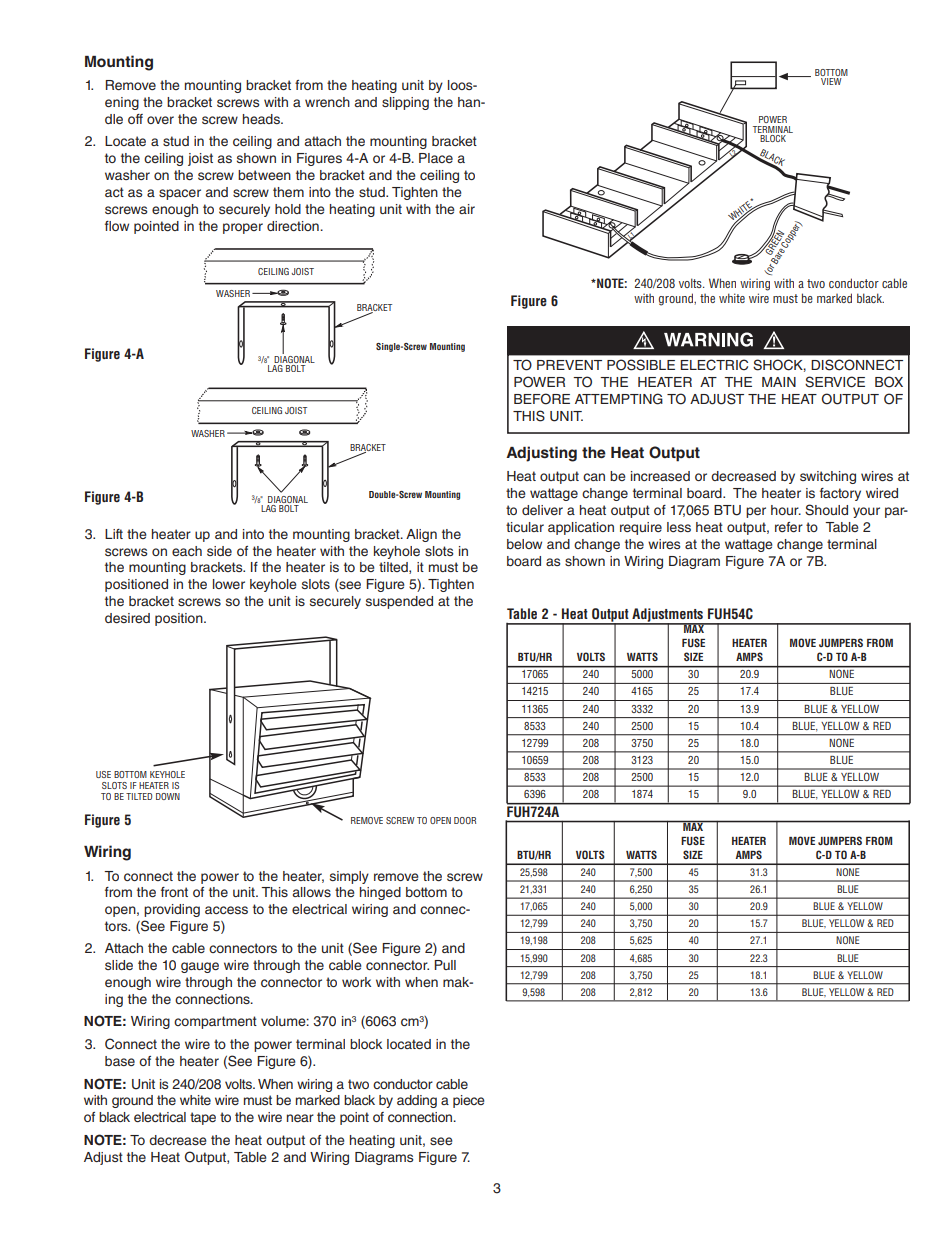 This screenshot has height=1233, width=952. What do you see at coordinates (229, 584) in the screenshot?
I see `lower` at bounding box center [229, 584].
